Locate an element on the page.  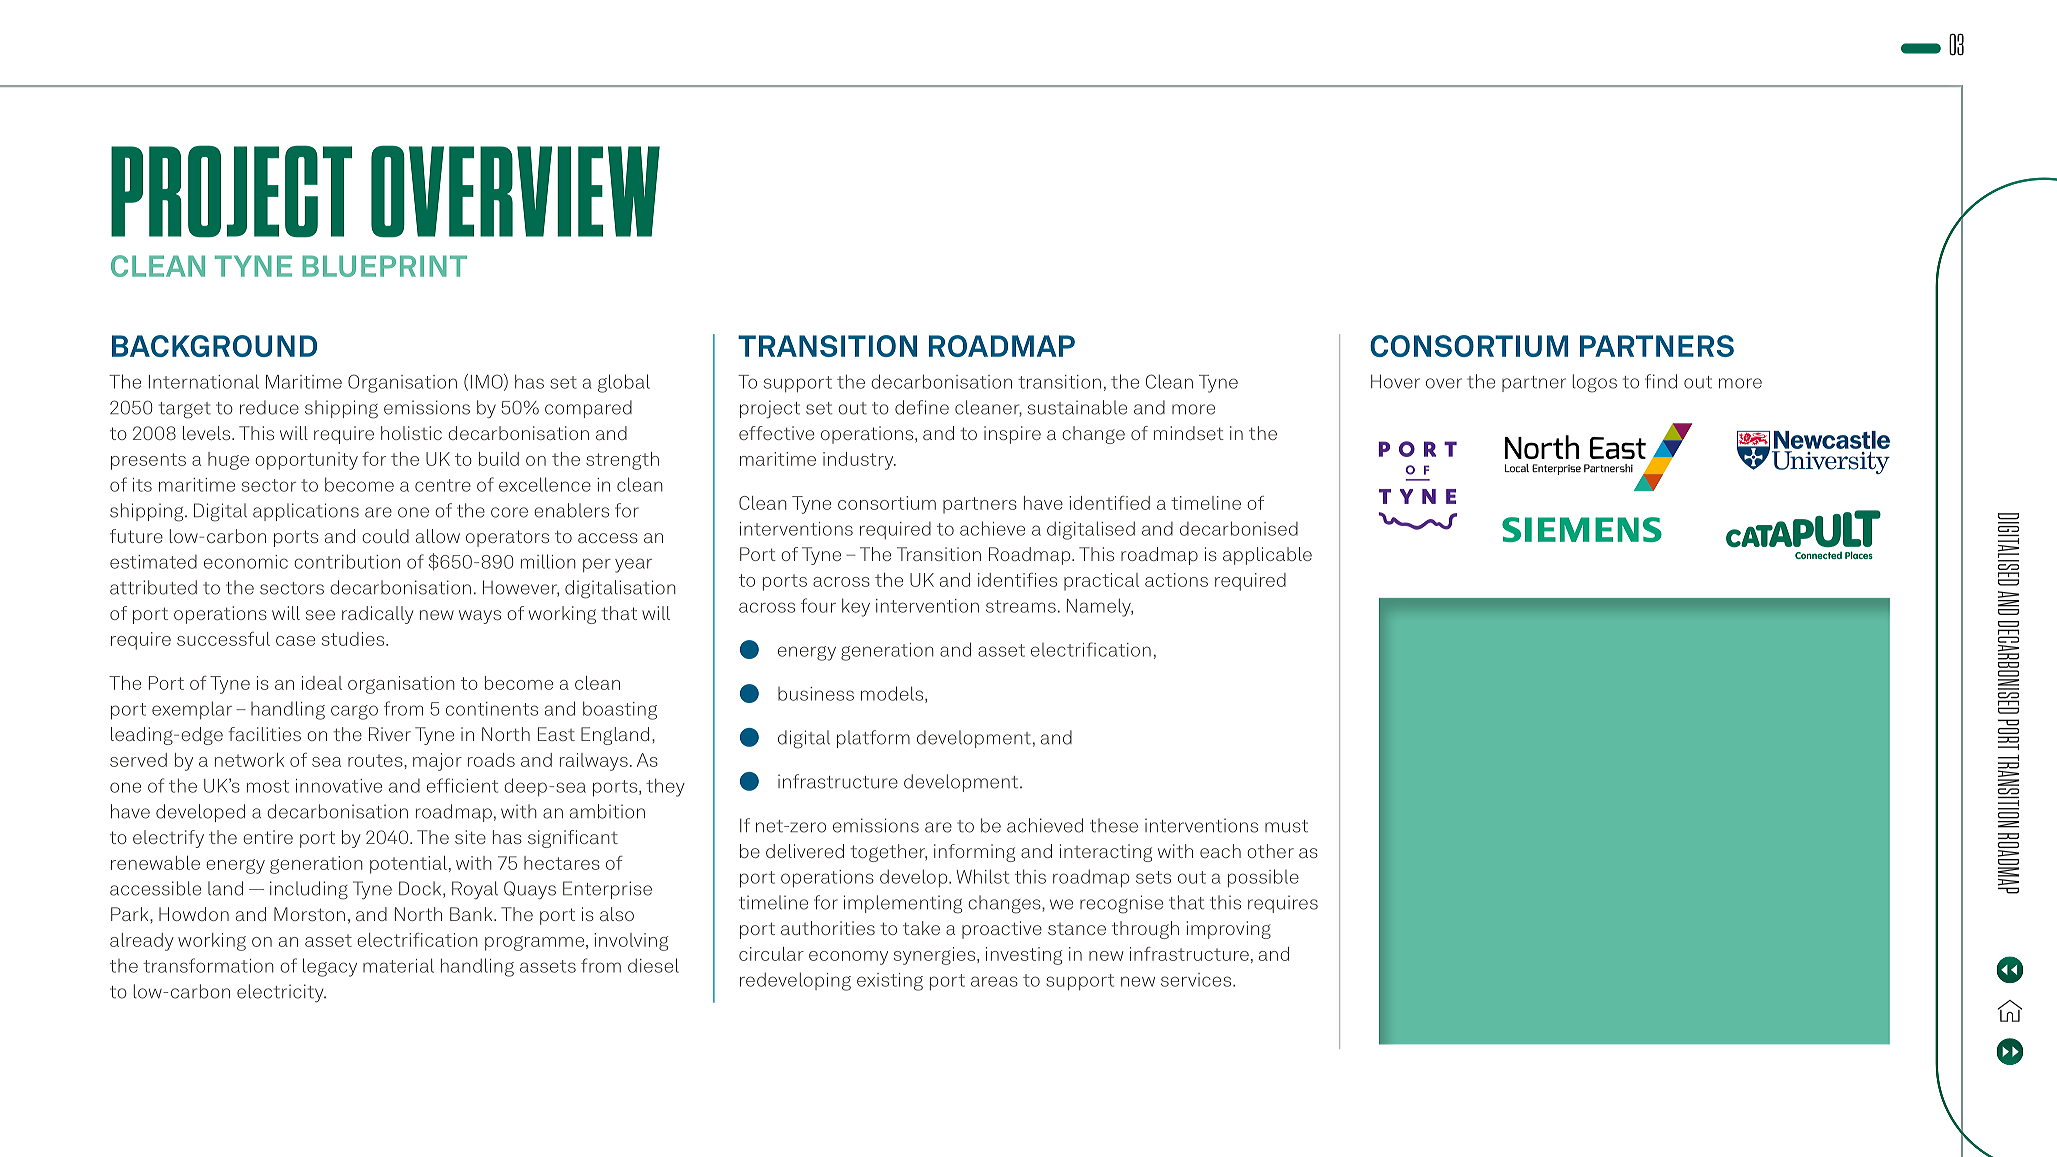
BLUEPRINT is located at coordinates (384, 266).
